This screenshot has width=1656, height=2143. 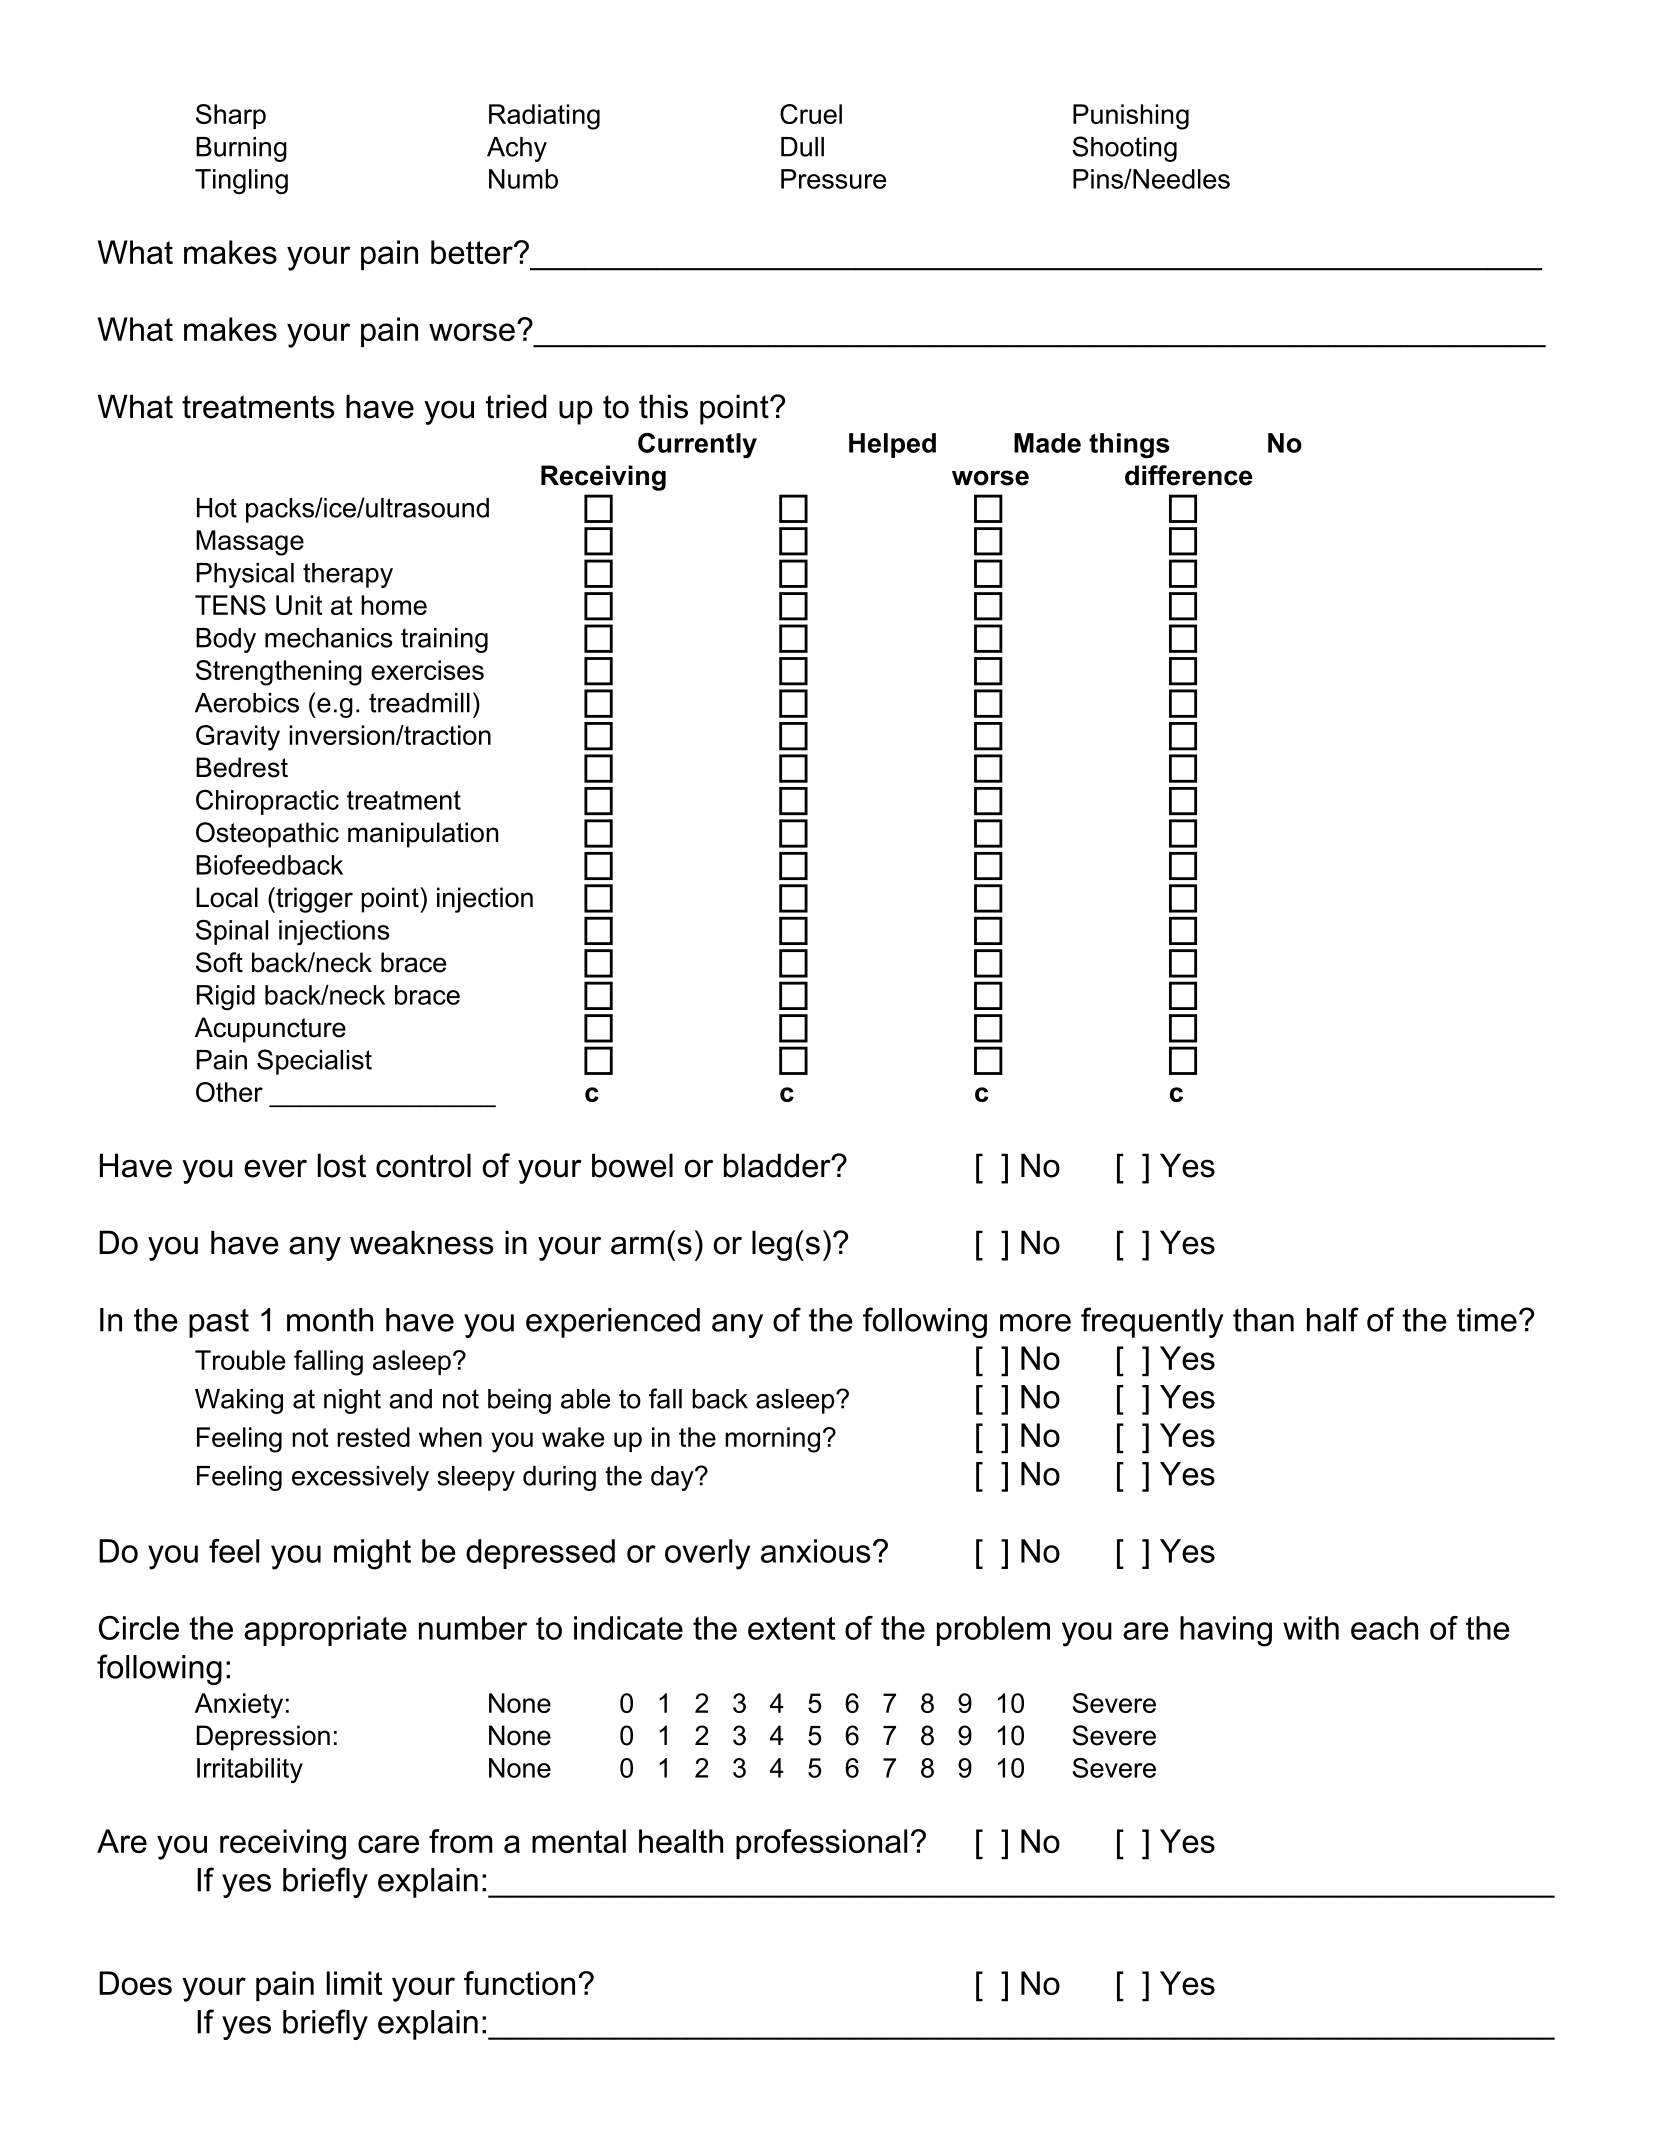 What do you see at coordinates (1189, 475) in the screenshot?
I see `difference` at bounding box center [1189, 475].
